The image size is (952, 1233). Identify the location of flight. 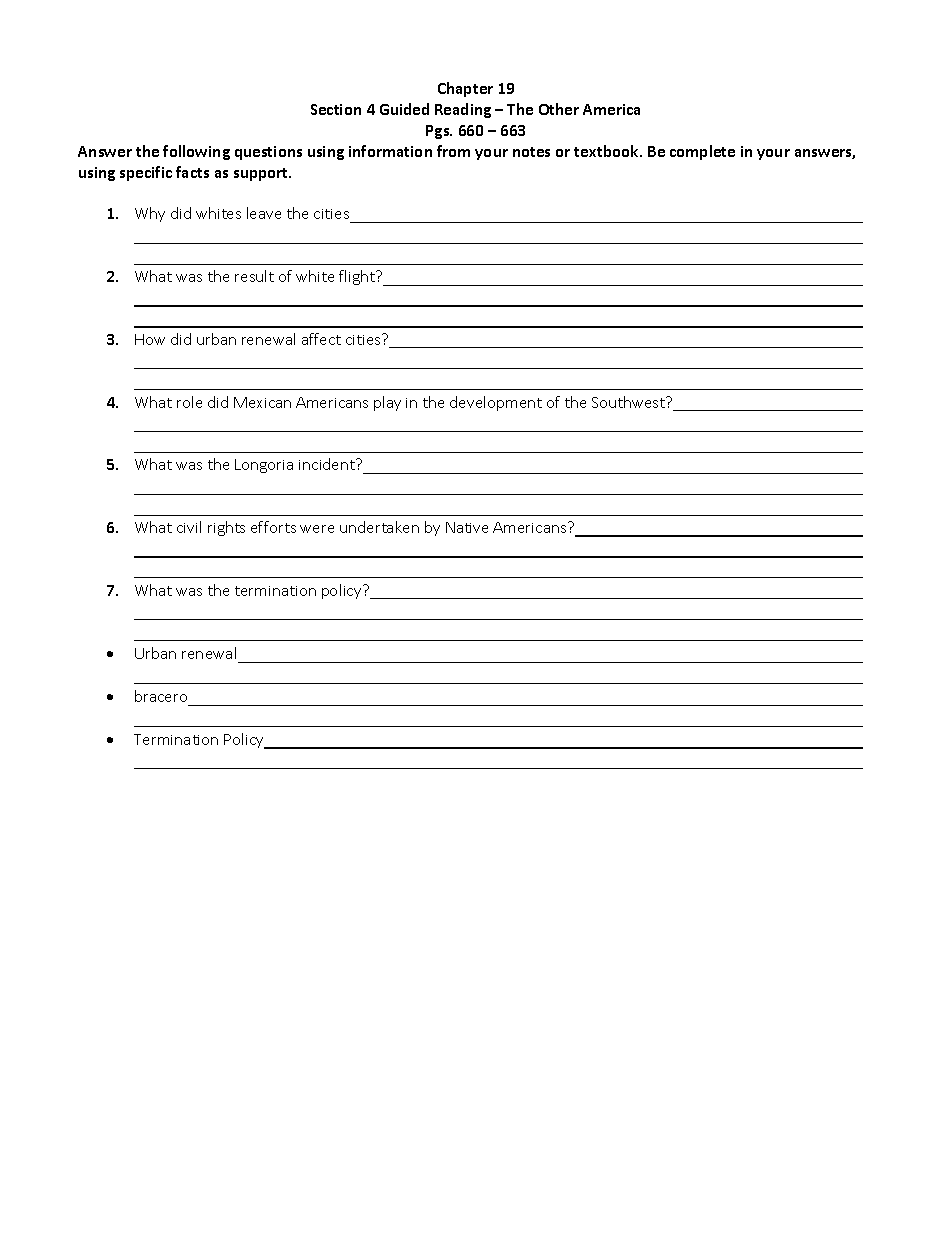
(358, 277).
